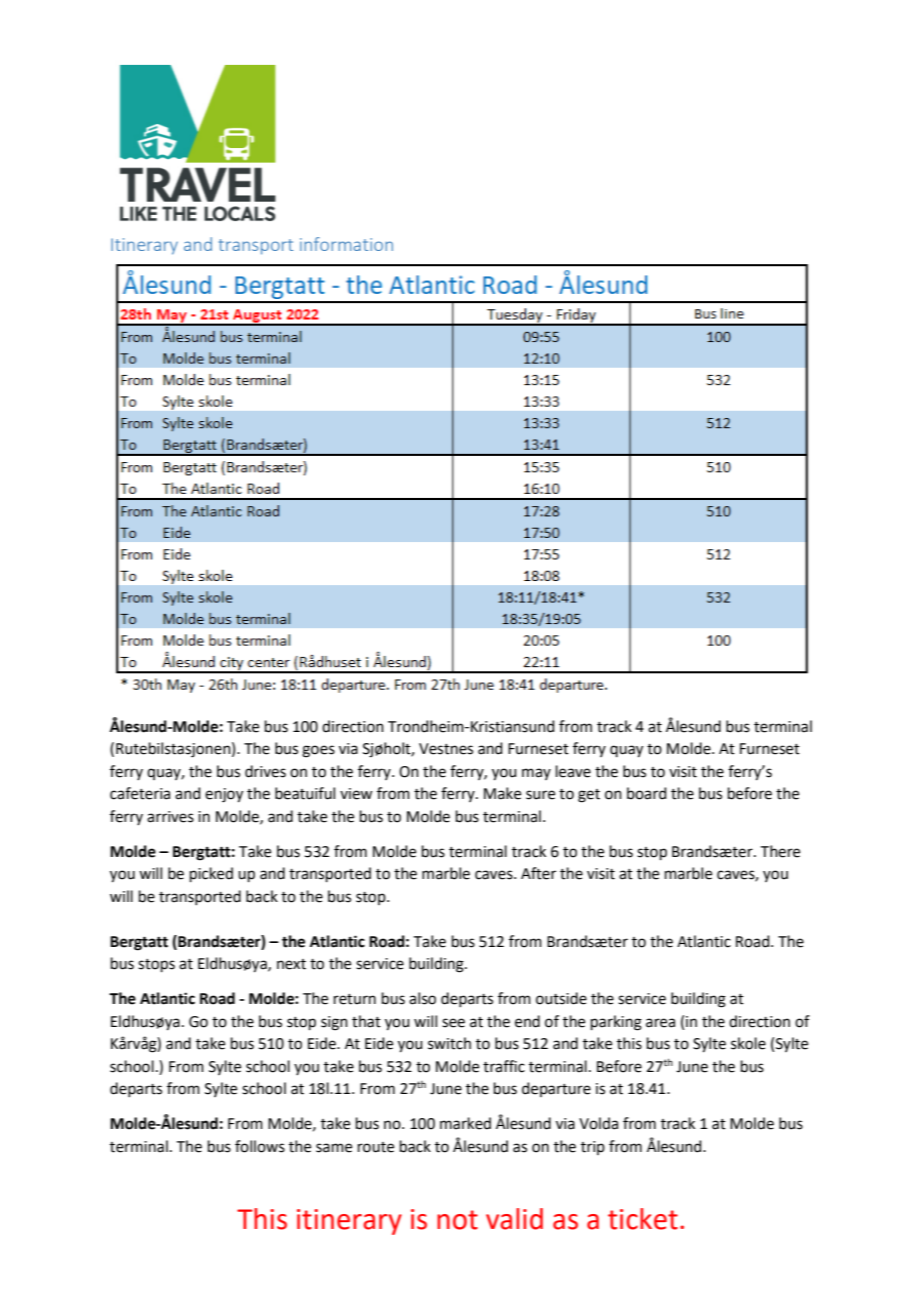  I want to click on goes, so click(318, 751).
